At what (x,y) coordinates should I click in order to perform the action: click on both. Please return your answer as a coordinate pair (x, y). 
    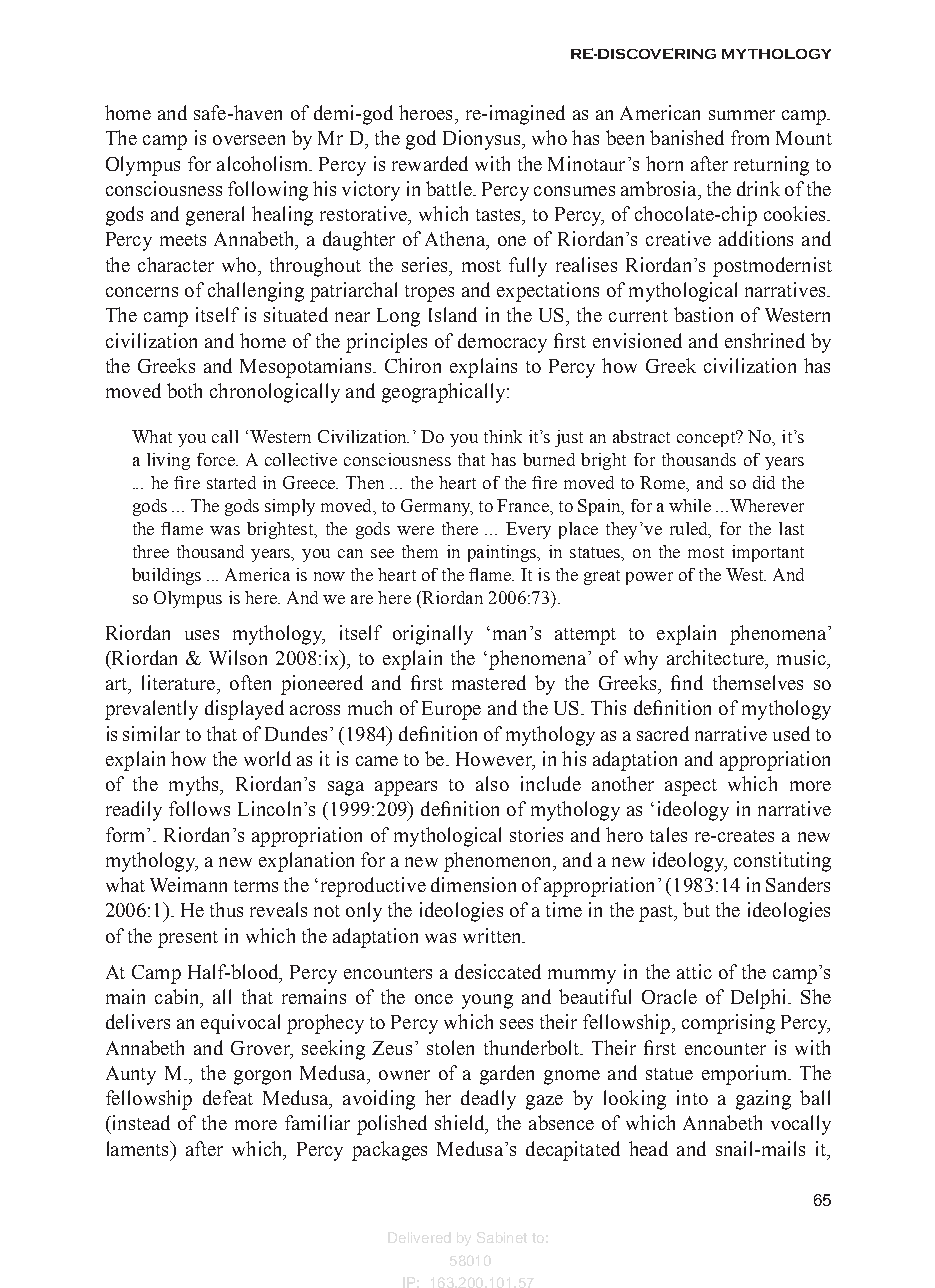
    Looking at the image, I should click on (184, 390).
